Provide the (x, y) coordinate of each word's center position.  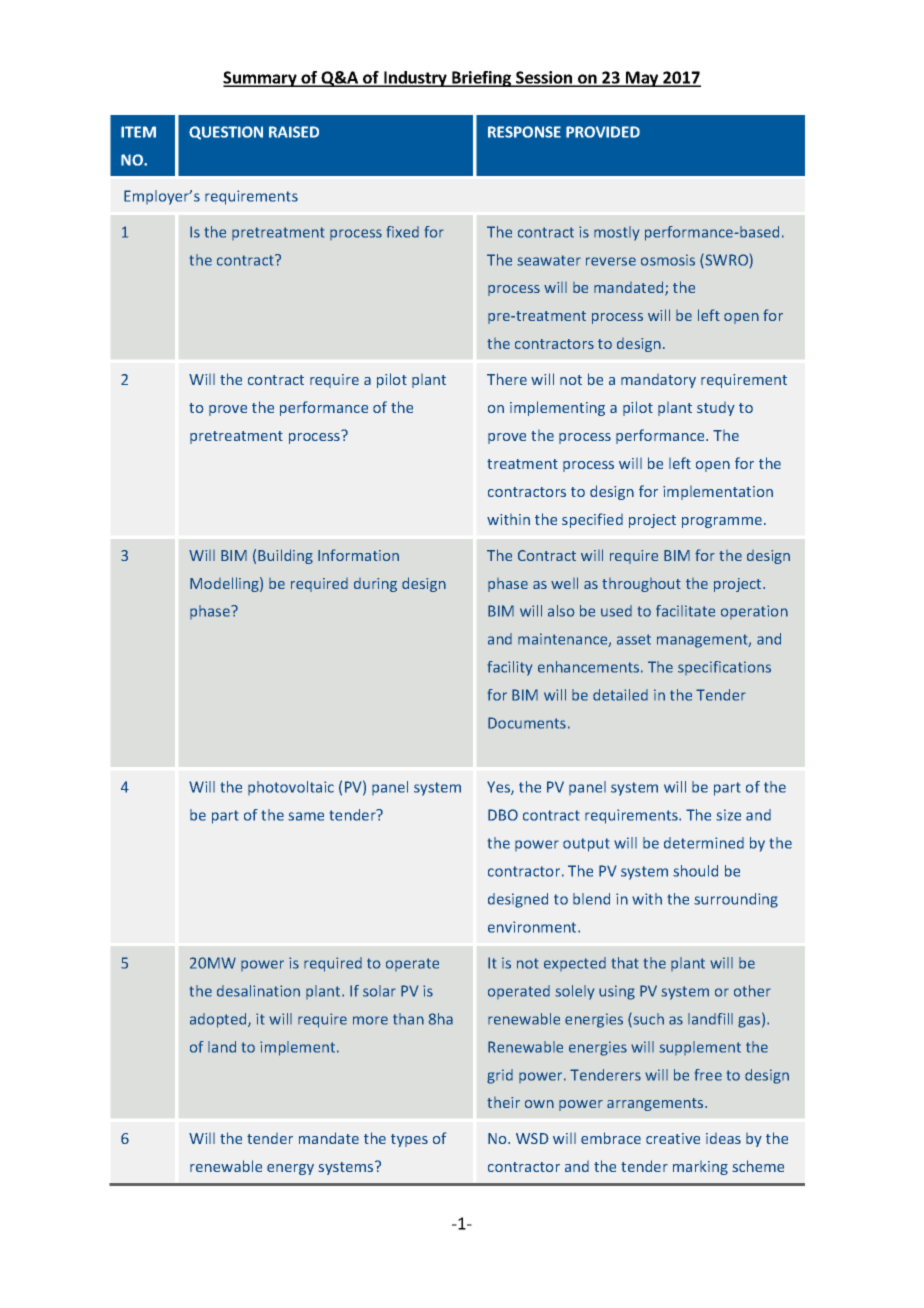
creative (673, 1138)
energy (290, 1169)
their (503, 1102)
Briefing (482, 79)
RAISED (294, 132)
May (642, 79)
